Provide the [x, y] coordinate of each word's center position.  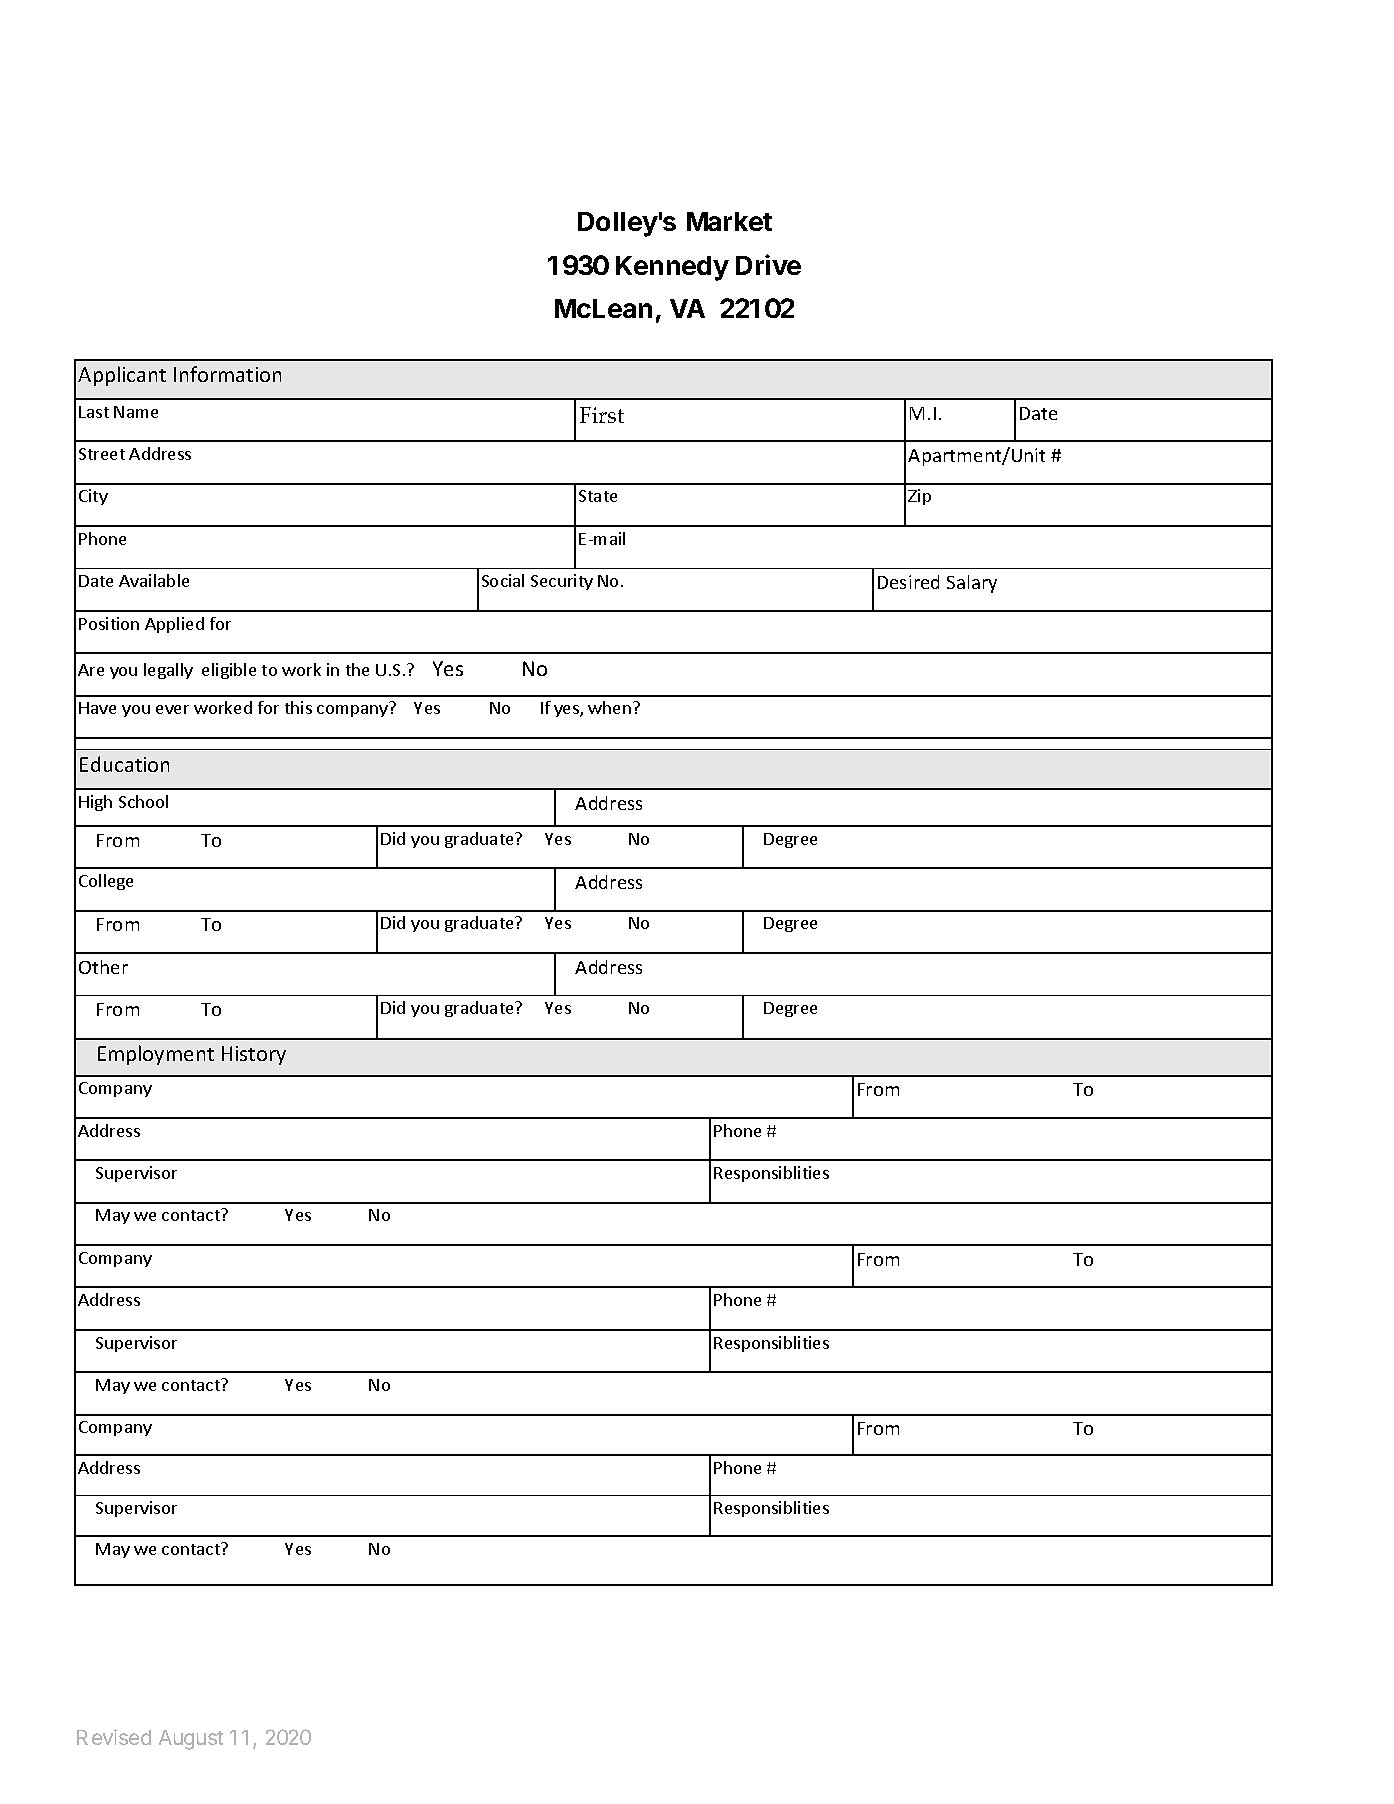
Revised [114, 1737]
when [609, 707]
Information [227, 374]
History [254, 1055]
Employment [156, 1055]
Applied [174, 625]
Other [103, 967]
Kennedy [672, 268]
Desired [908, 582]
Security [562, 582]
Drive [768, 264]
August [191, 1740]
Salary [972, 584]
